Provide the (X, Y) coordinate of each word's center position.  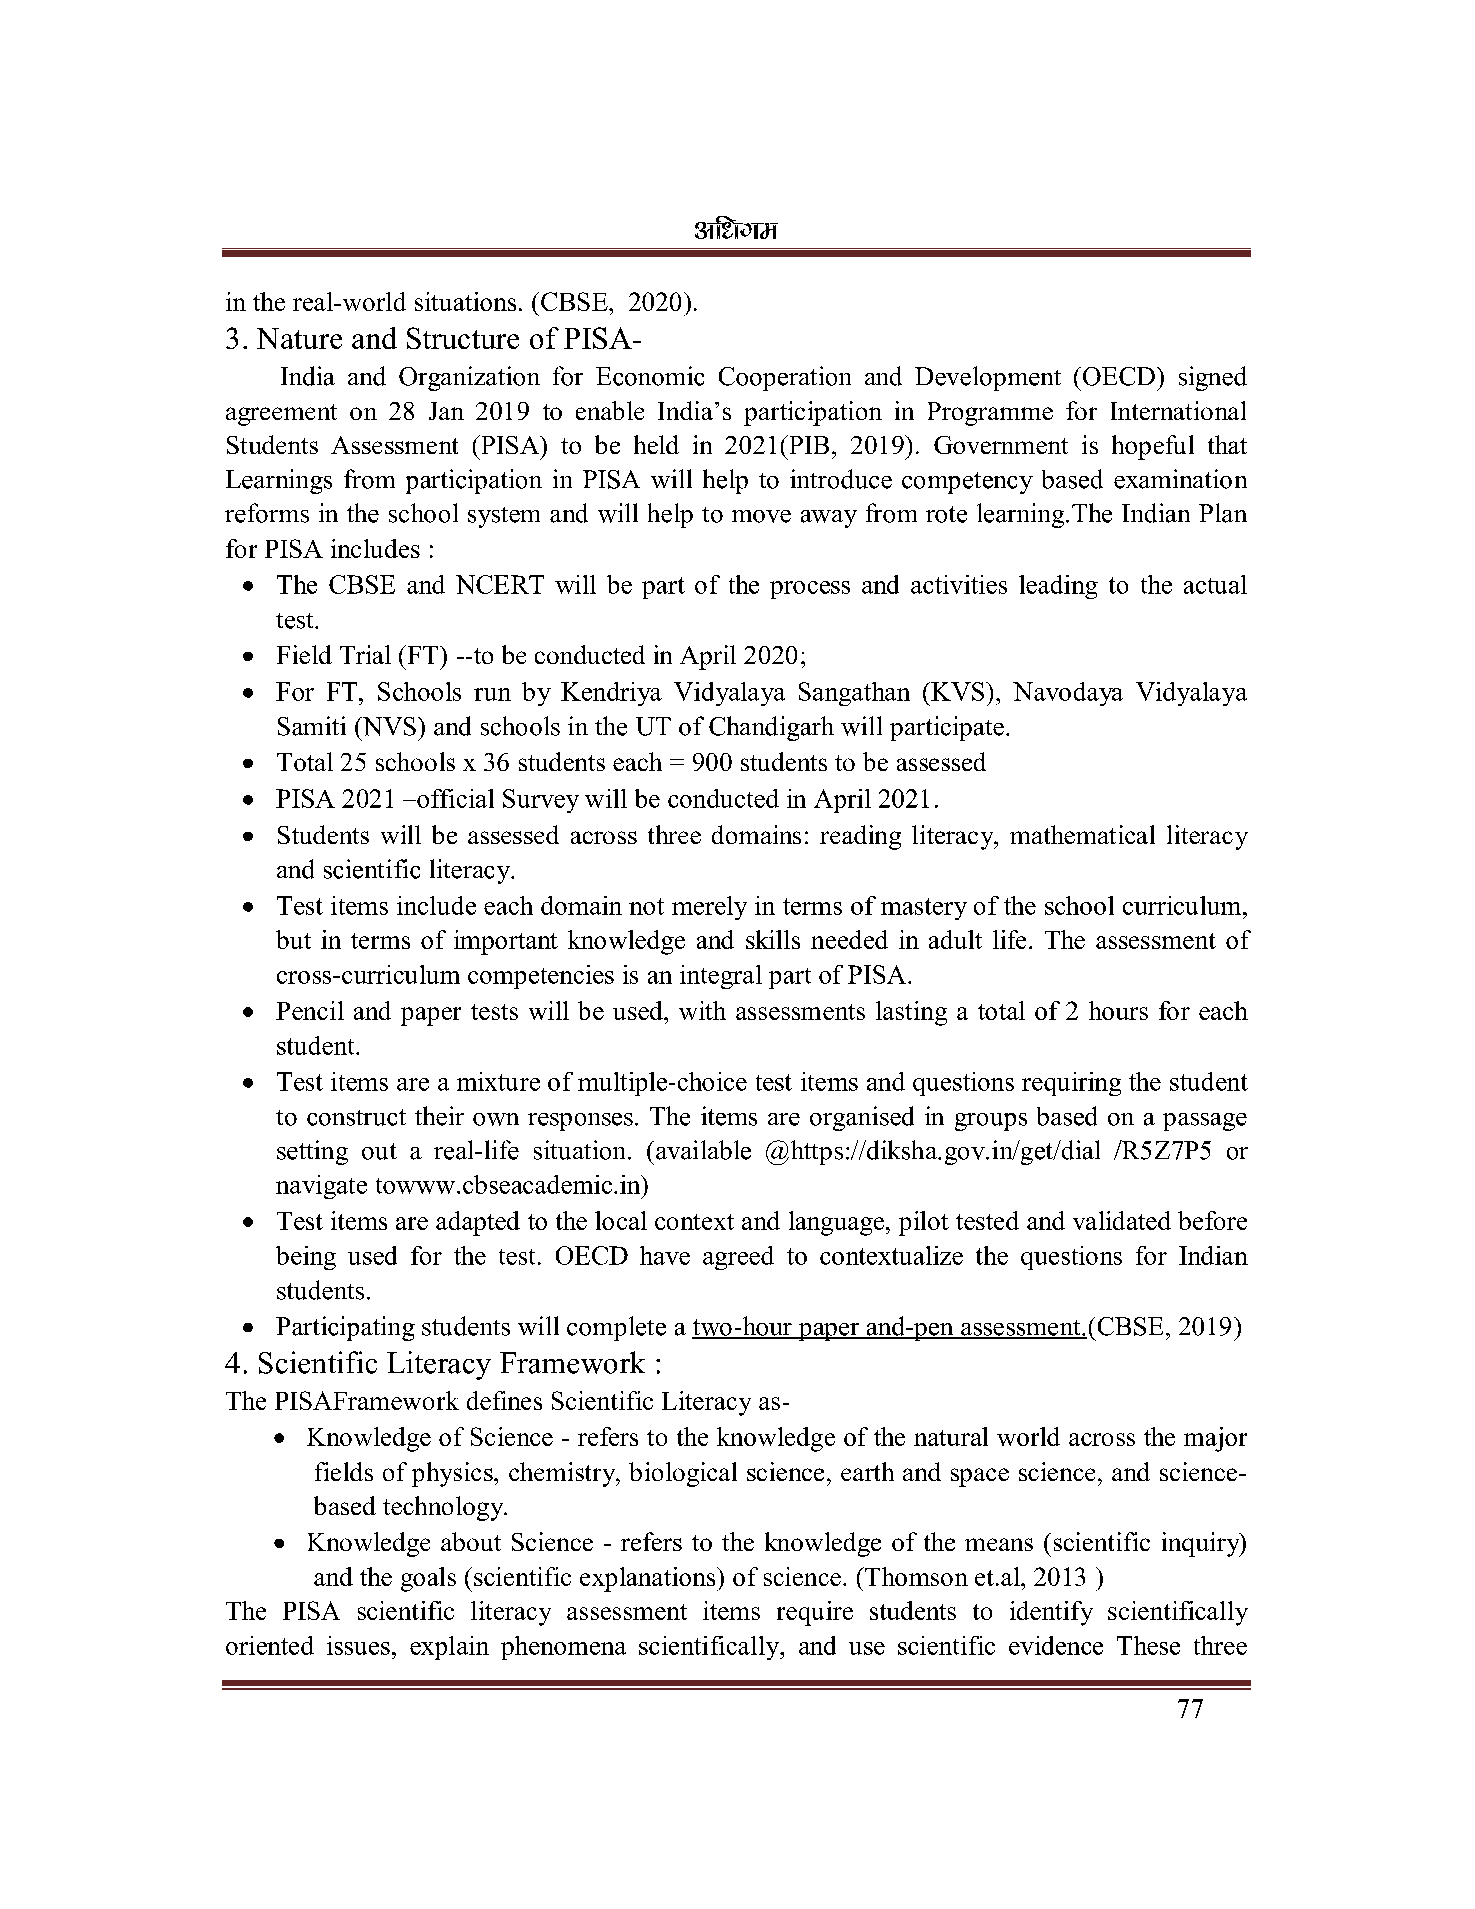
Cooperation (785, 378)
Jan (446, 411)
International (1178, 410)
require (815, 1613)
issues (358, 1645)
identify (1051, 1613)
